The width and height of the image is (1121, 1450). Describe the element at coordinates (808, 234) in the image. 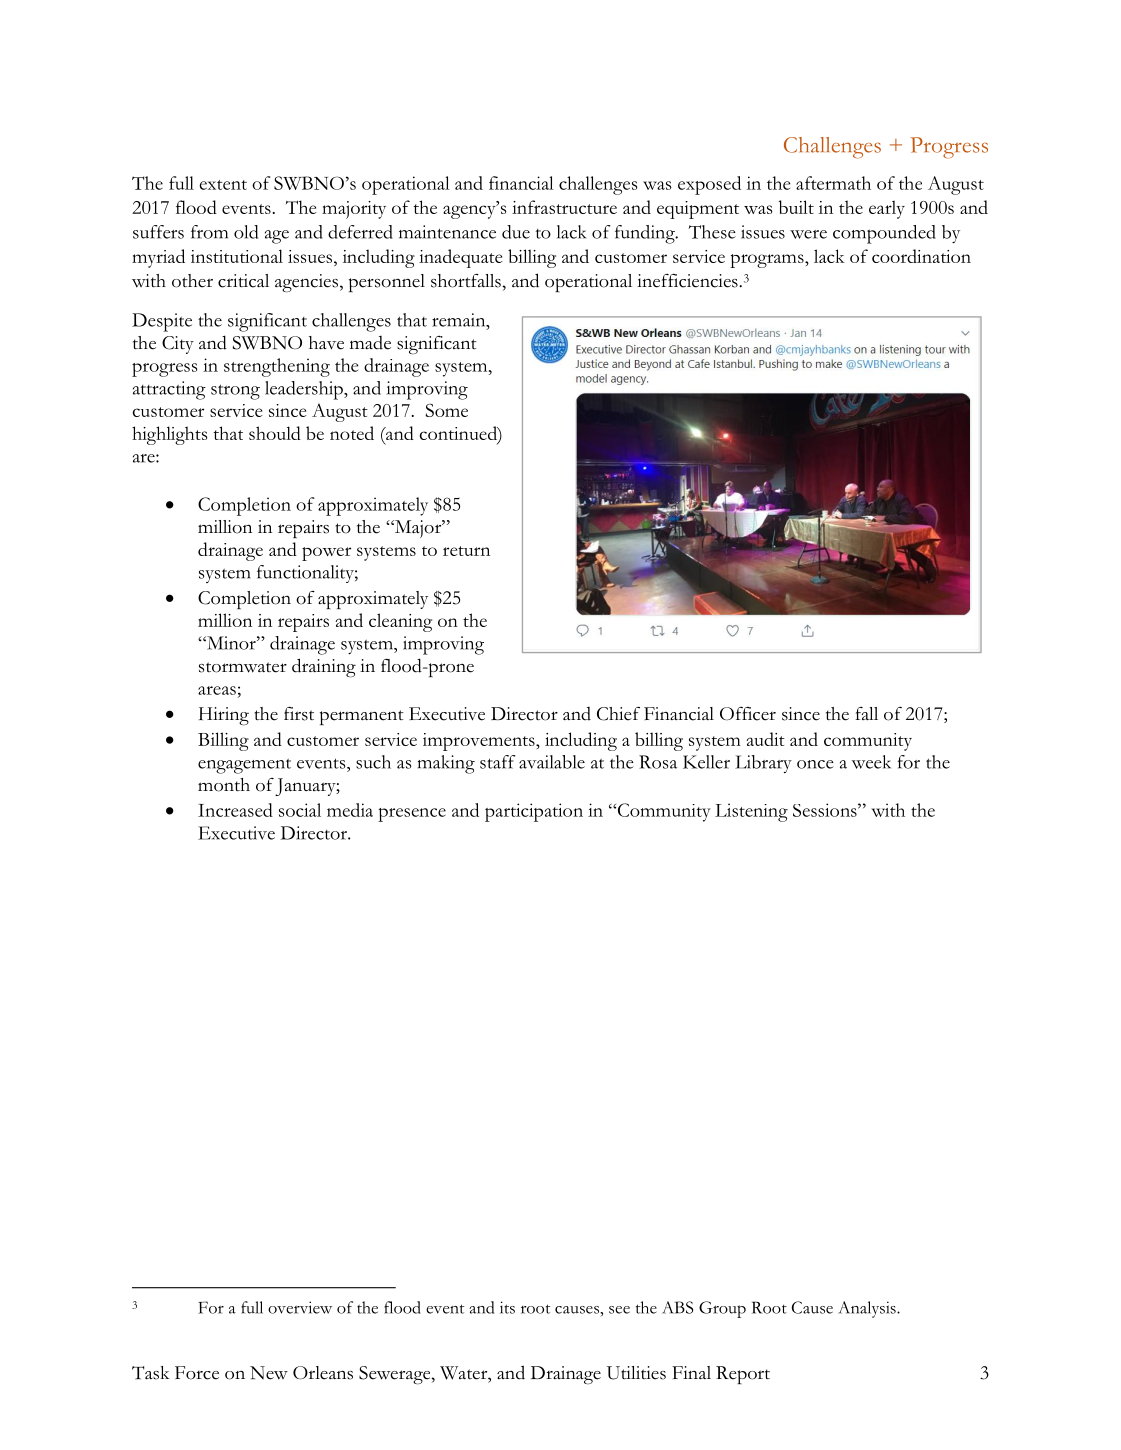

I see `were` at that location.
